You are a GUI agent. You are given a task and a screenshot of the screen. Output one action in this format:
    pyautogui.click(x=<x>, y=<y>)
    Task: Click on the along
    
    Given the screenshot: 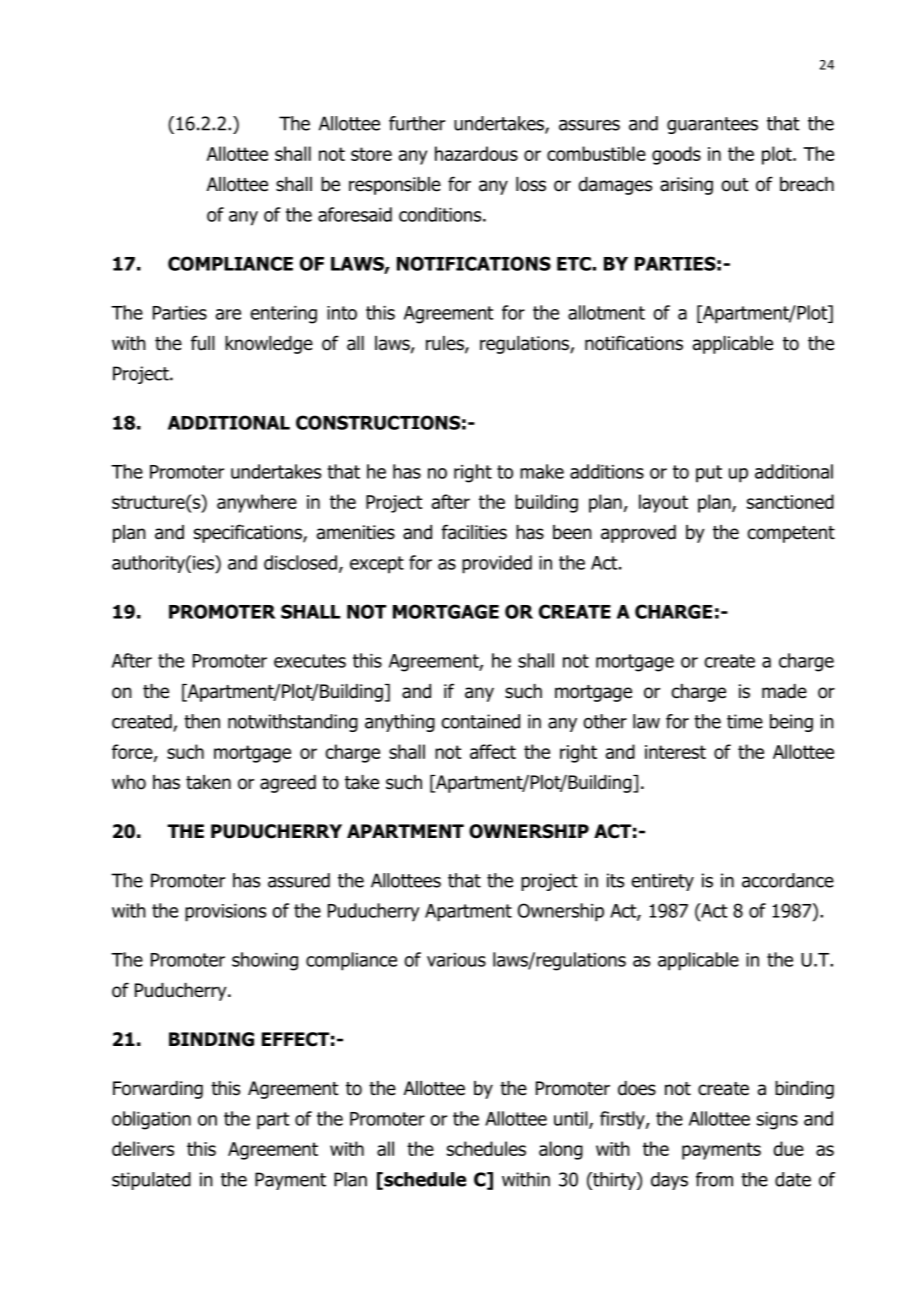 What is the action you would take?
    pyautogui.click(x=561, y=1150)
